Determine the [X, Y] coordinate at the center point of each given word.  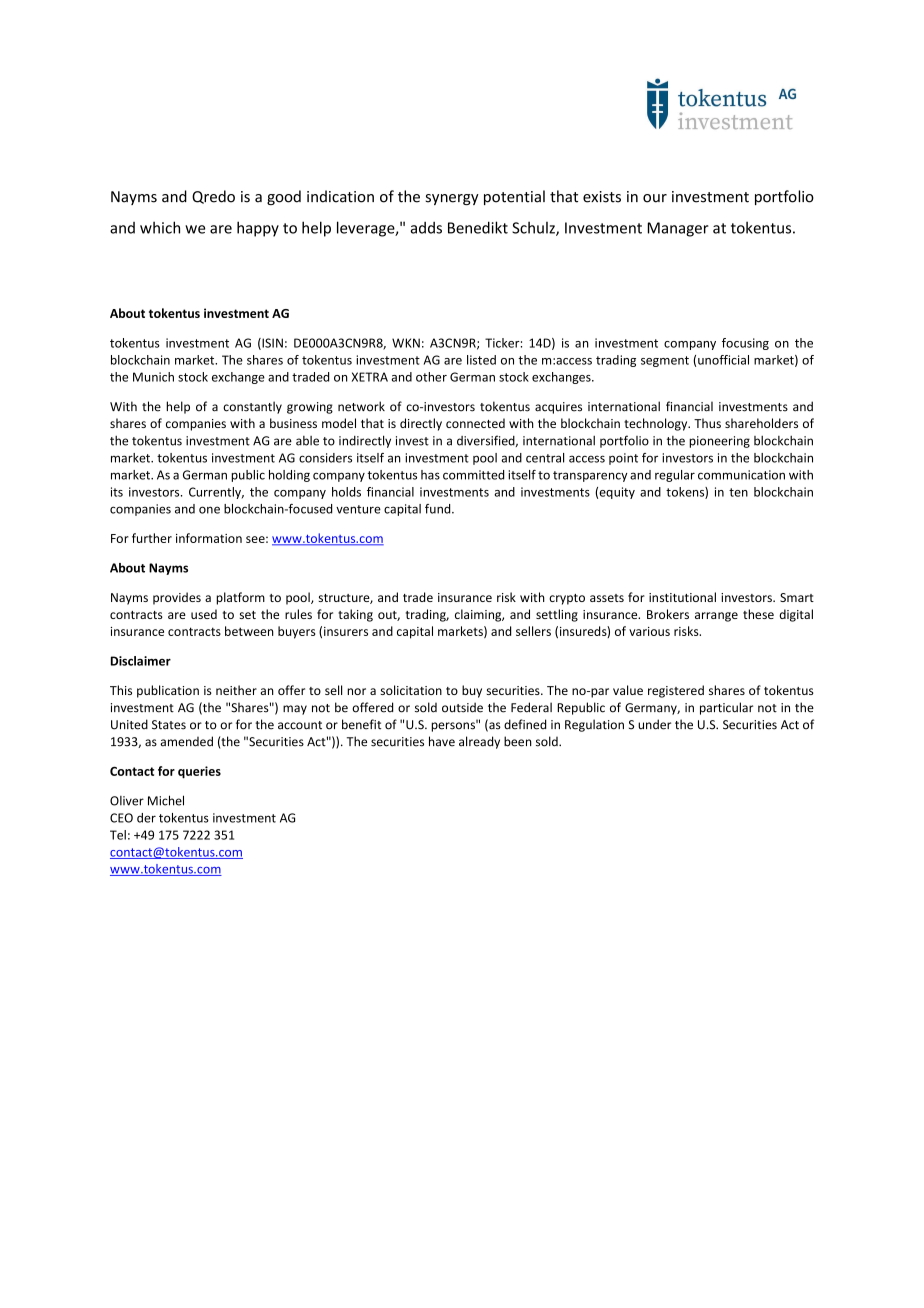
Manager [678, 229]
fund [439, 509]
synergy [452, 199]
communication [741, 475]
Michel [166, 800]
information [209, 538]
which [160, 227]
